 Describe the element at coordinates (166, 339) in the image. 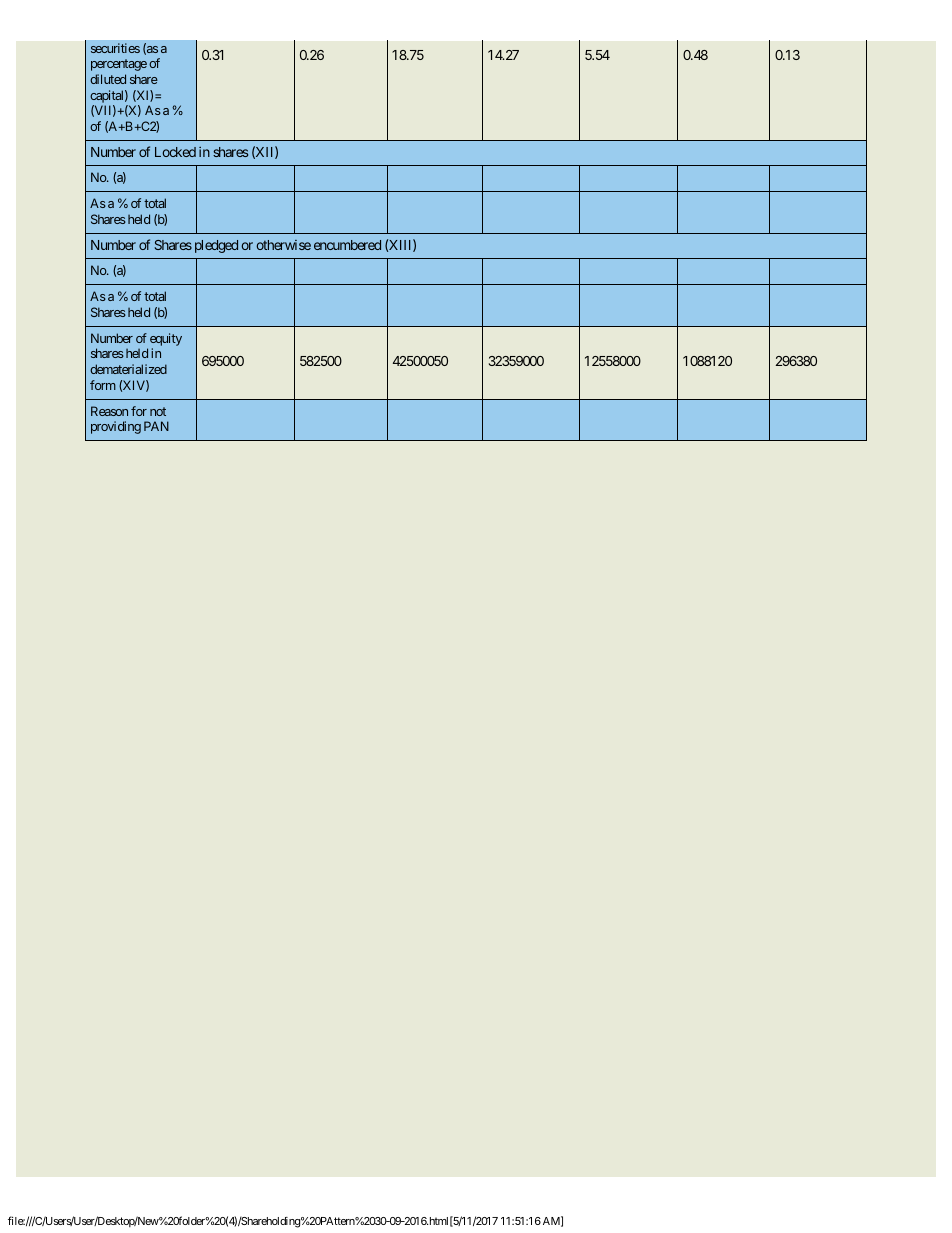

I see `equity` at that location.
